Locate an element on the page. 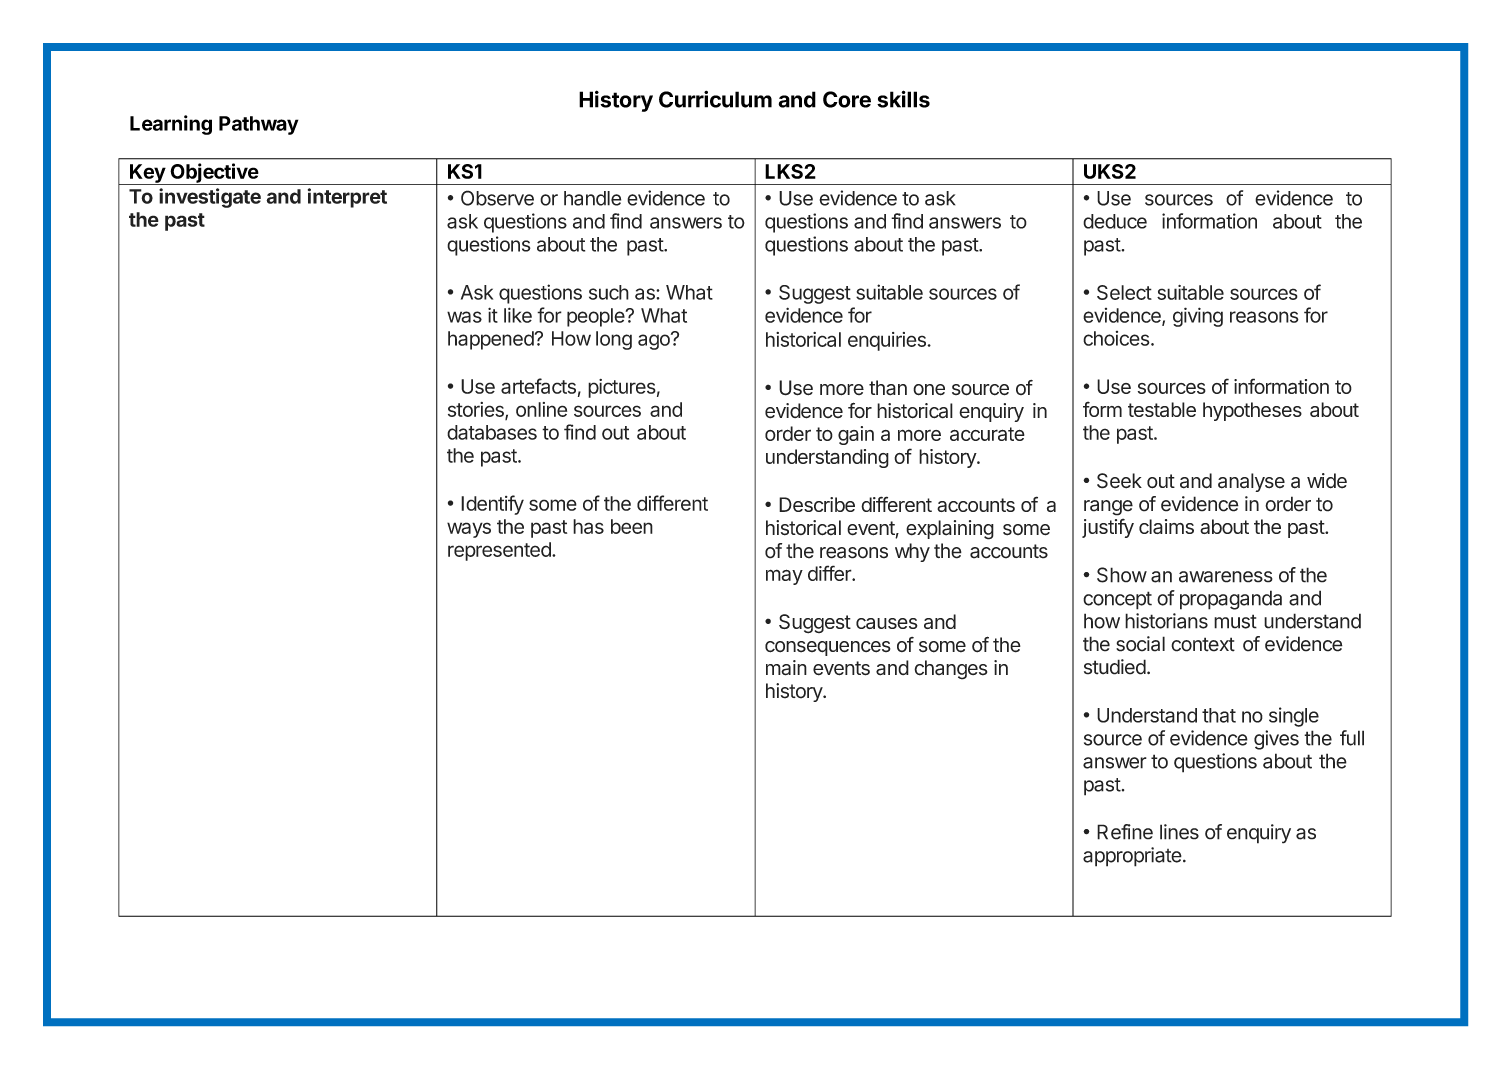 This image has height=1069, width=1511. skills is located at coordinates (903, 99).
